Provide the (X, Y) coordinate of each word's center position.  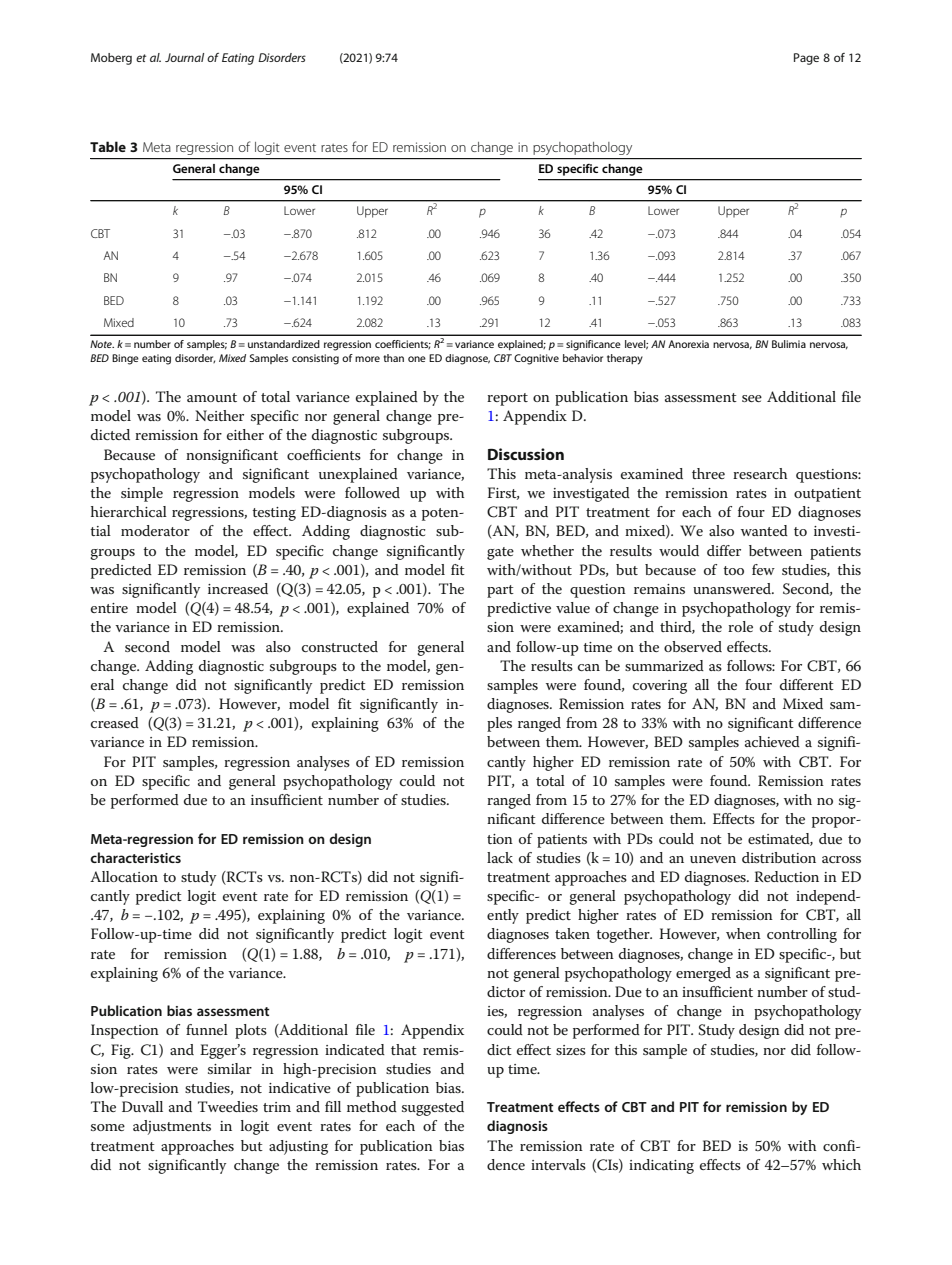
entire (109, 608)
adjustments (172, 1127)
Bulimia (789, 344)
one (417, 359)
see (752, 398)
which (841, 1164)
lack (500, 857)
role (740, 626)
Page (806, 59)
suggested (433, 1108)
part (500, 591)
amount (212, 397)
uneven (713, 859)
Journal (184, 57)
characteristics (135, 857)
